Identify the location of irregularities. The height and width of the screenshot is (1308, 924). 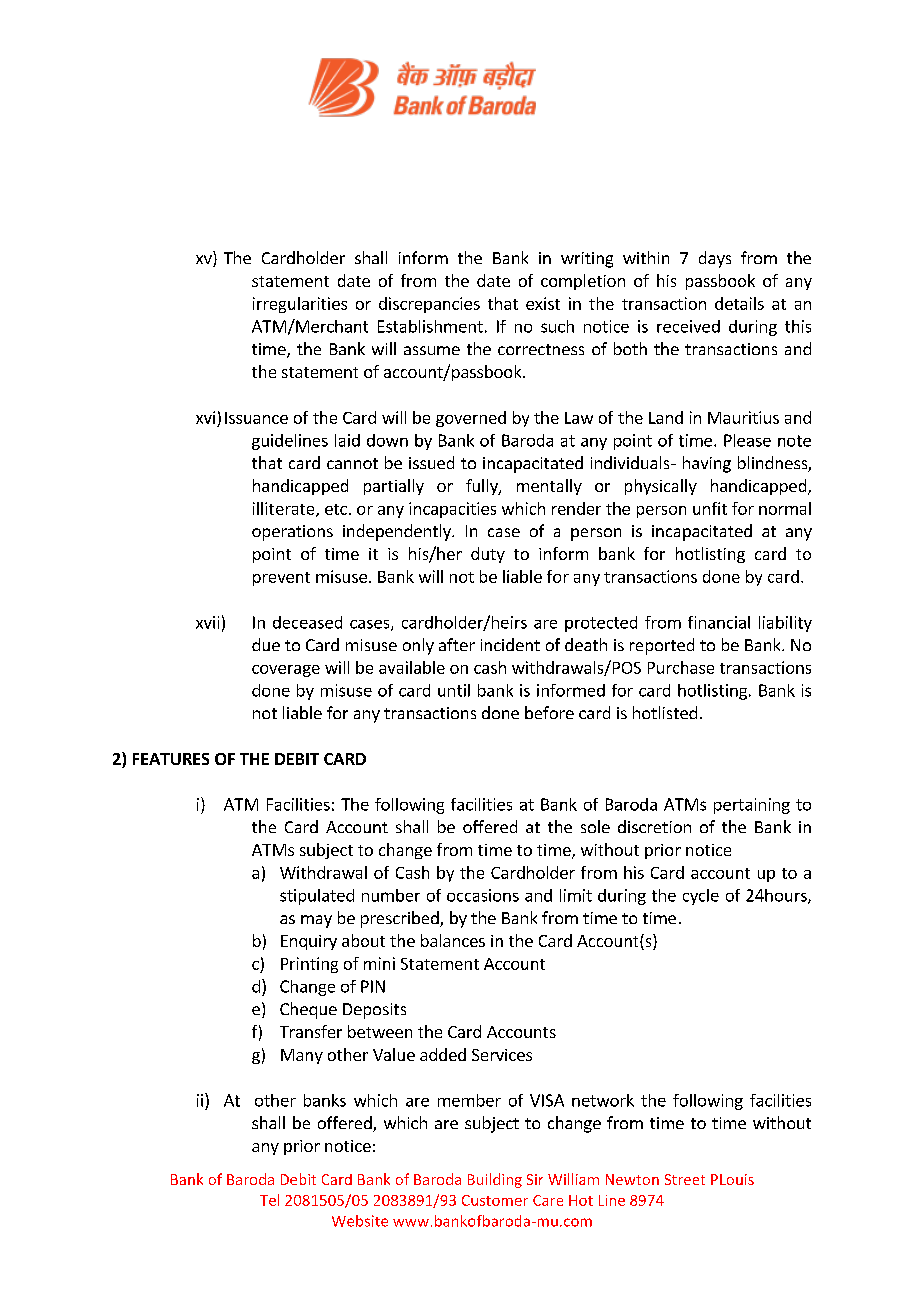
(300, 305).
